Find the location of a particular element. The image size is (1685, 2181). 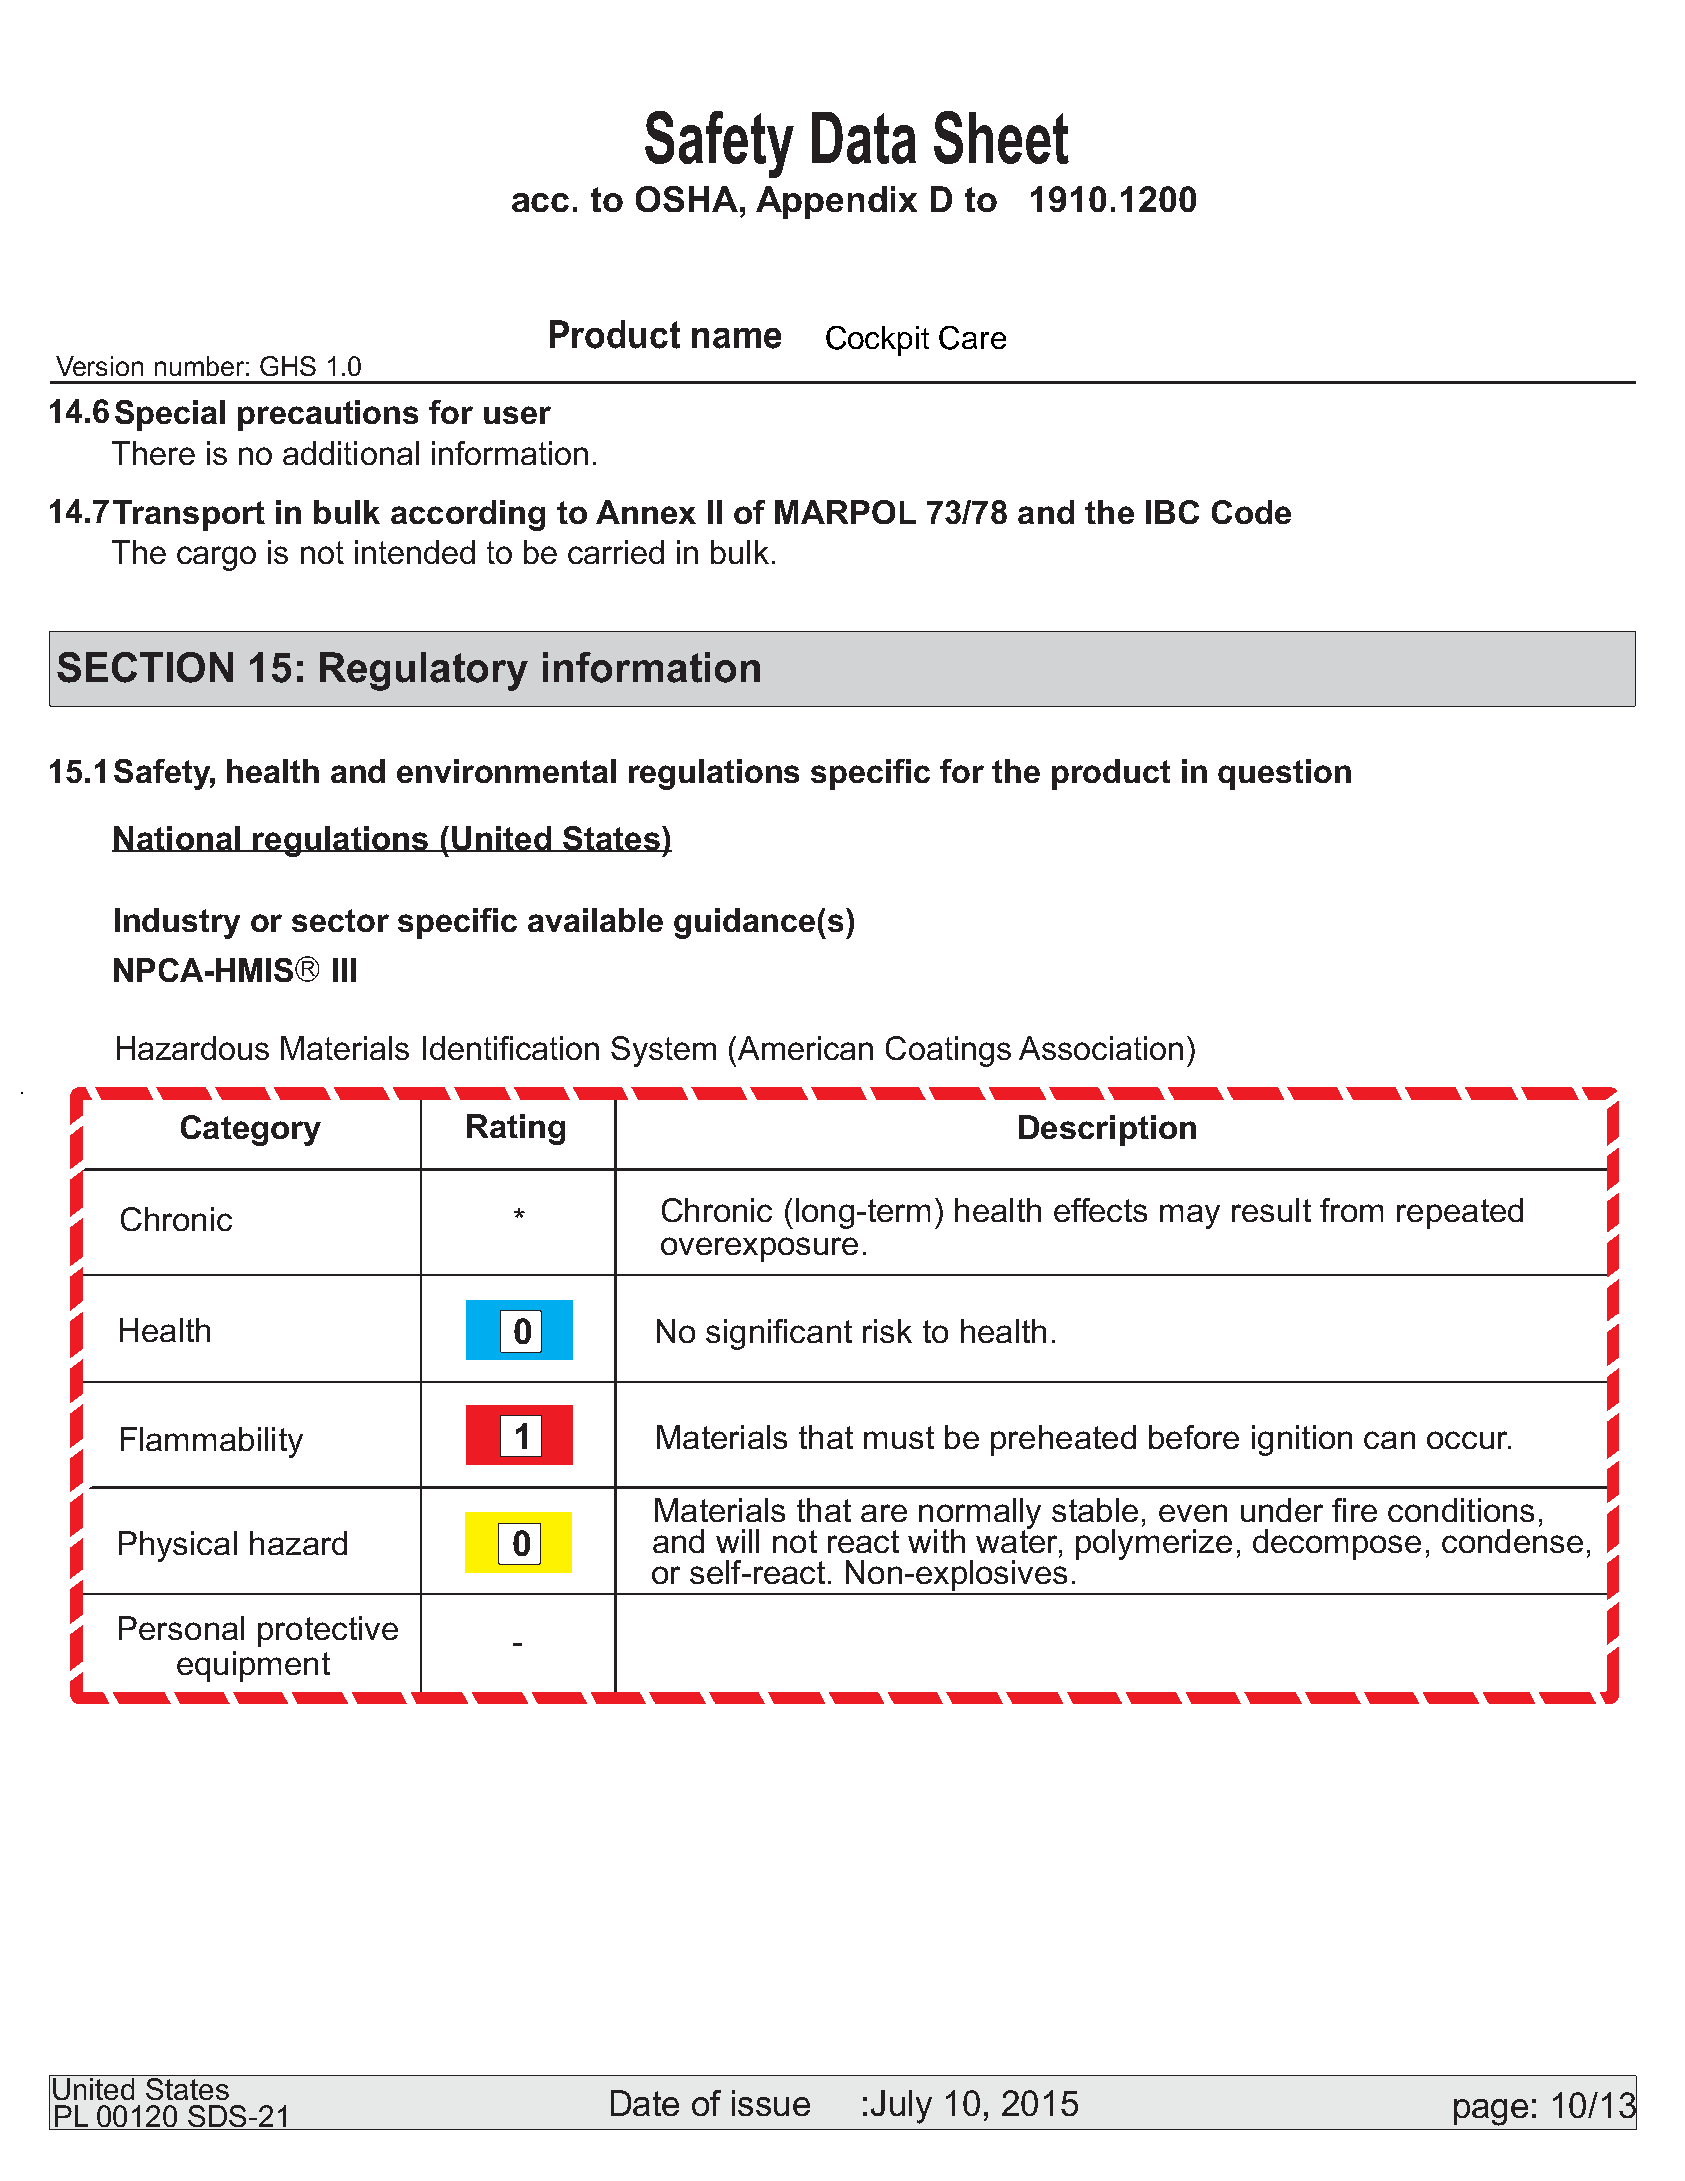

National is located at coordinates (177, 839).
